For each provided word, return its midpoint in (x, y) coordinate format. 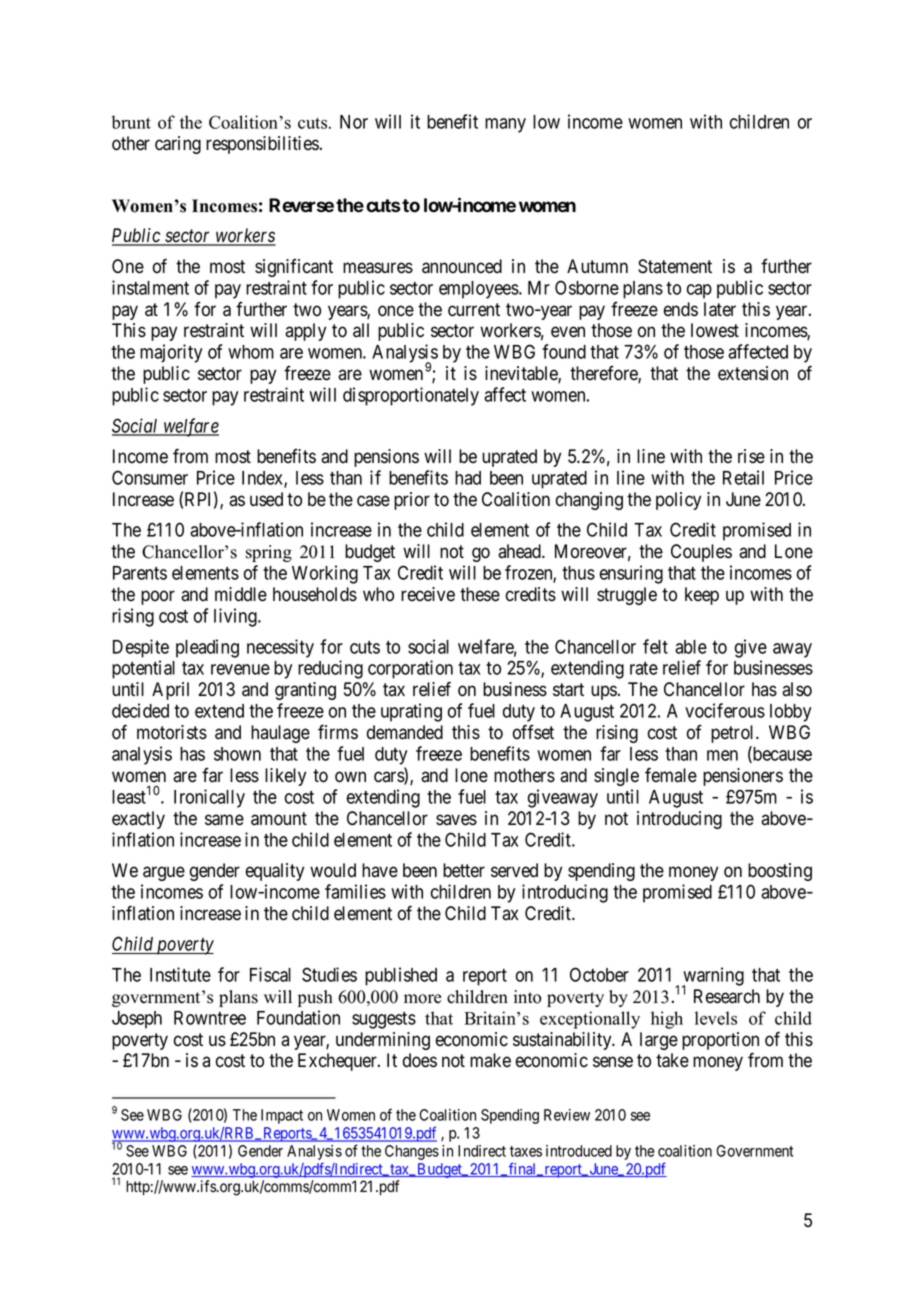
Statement (675, 266)
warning (713, 977)
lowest (715, 330)
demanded (405, 732)
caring (178, 145)
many (505, 125)
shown (237, 754)
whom (251, 352)
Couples (701, 553)
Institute (180, 974)
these (480, 594)
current (474, 310)
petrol (734, 734)
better (464, 870)
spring (269, 553)
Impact (282, 1116)
